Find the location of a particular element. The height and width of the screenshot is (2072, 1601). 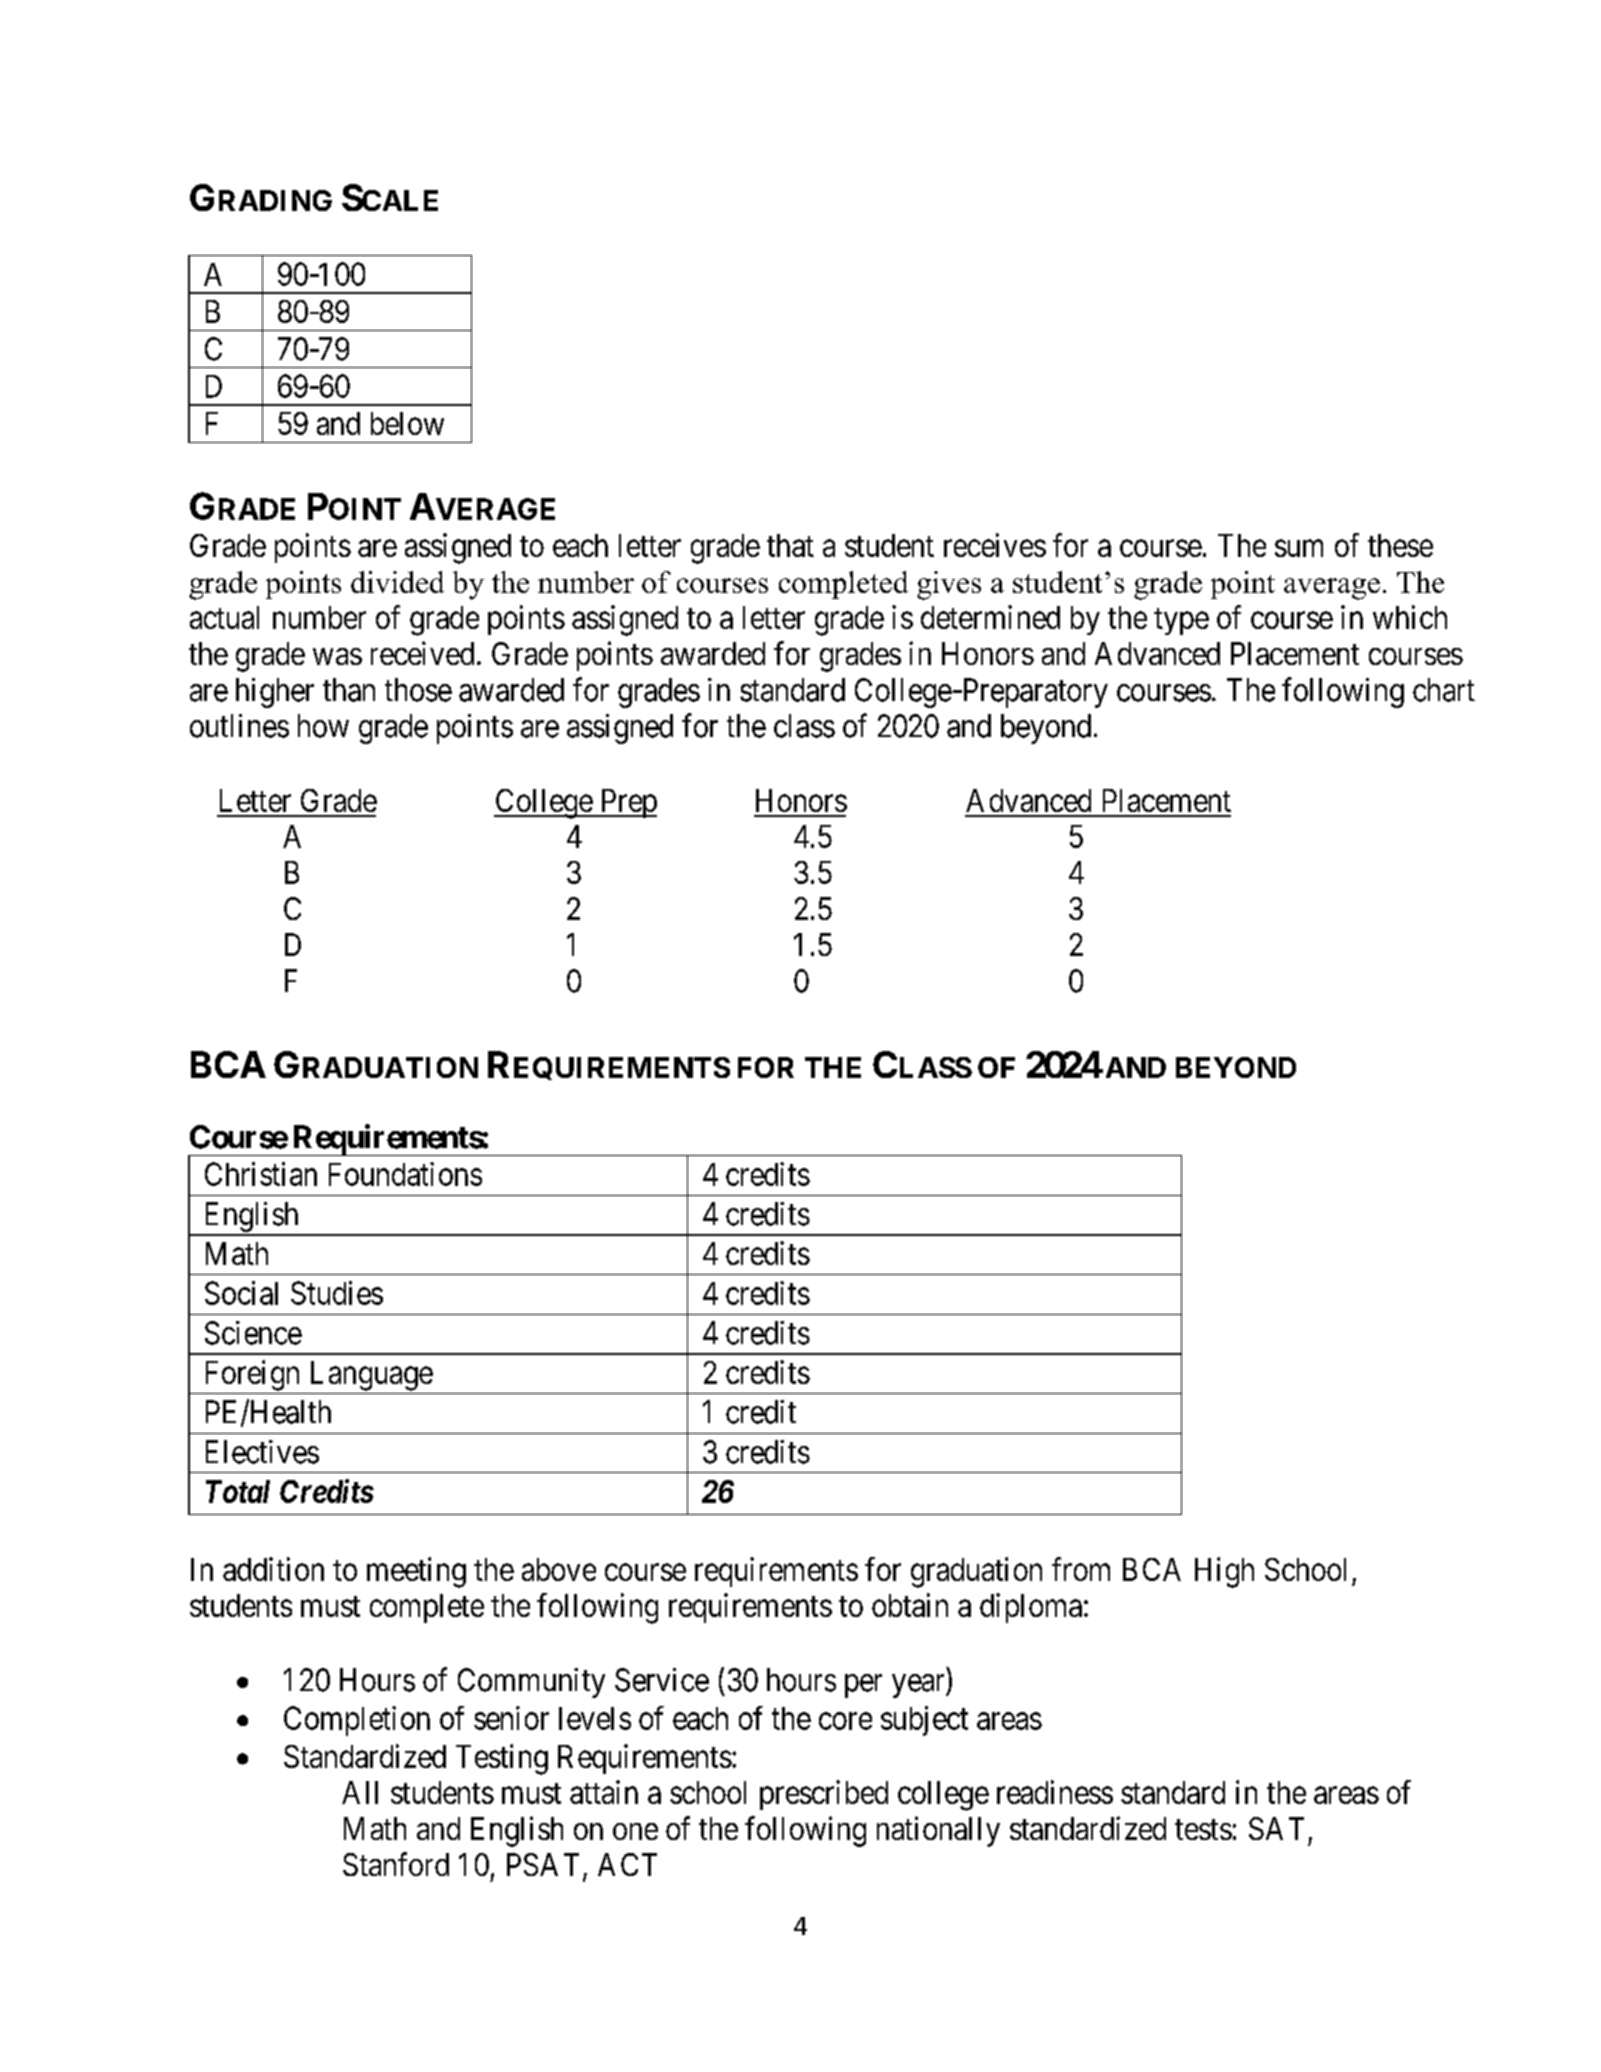

those is located at coordinates (418, 690).
